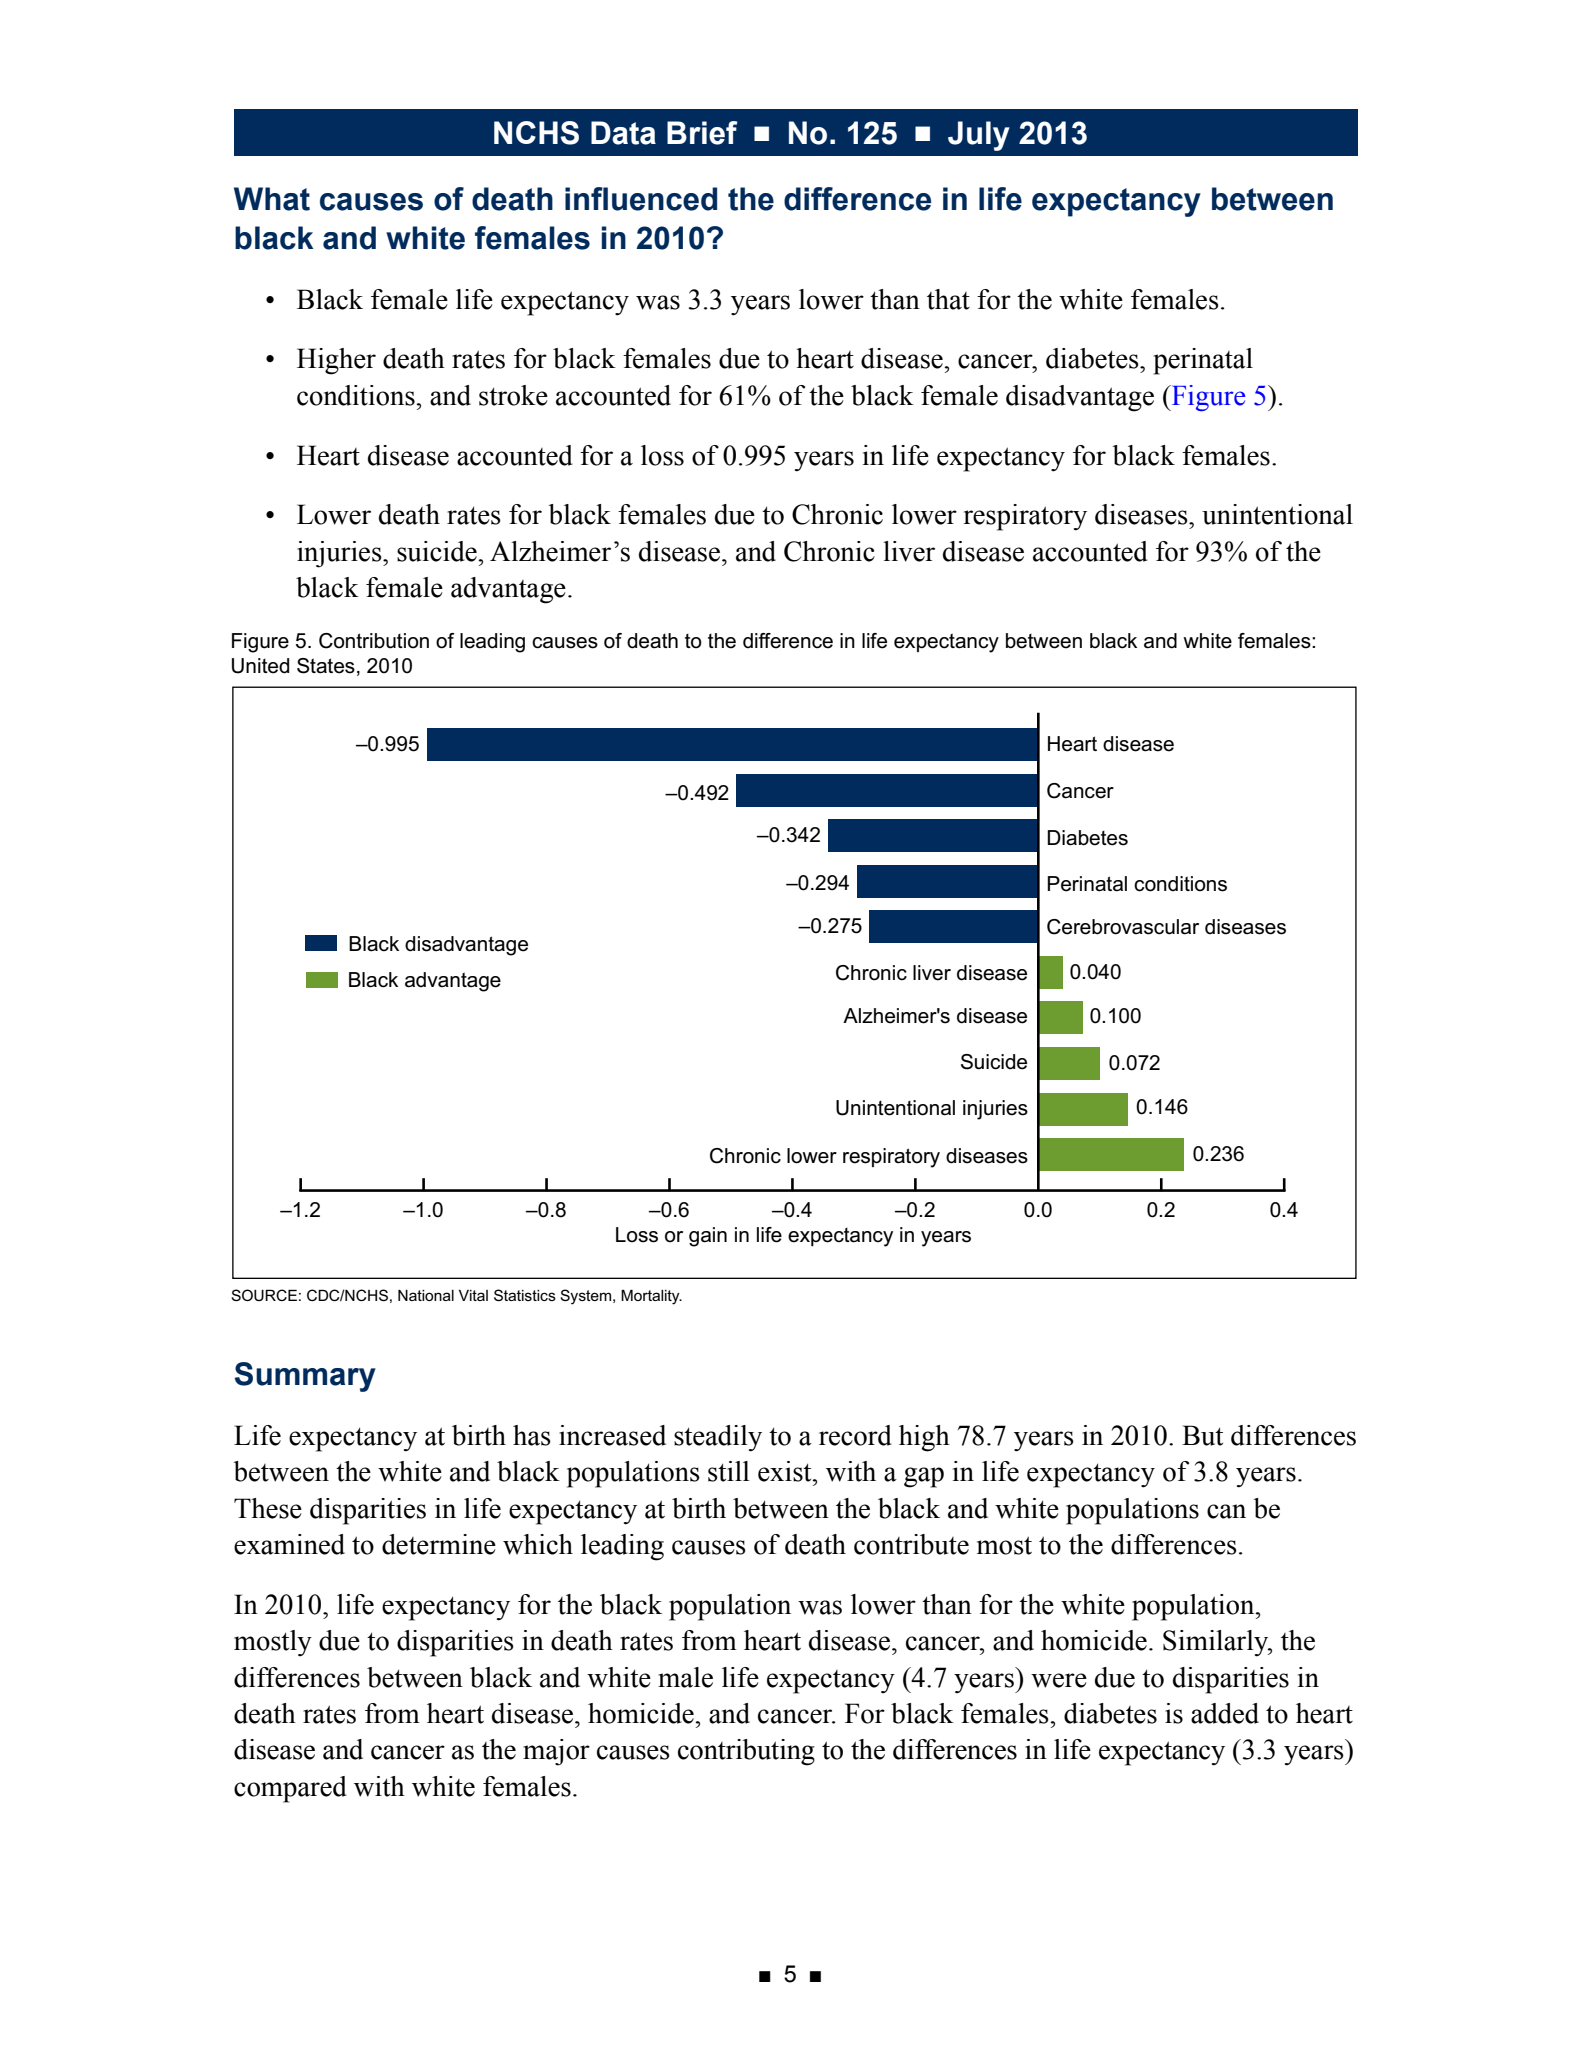 This document has width=1591, height=2059. Describe the element at coordinates (948, 299) in the document. I see `that` at that location.
